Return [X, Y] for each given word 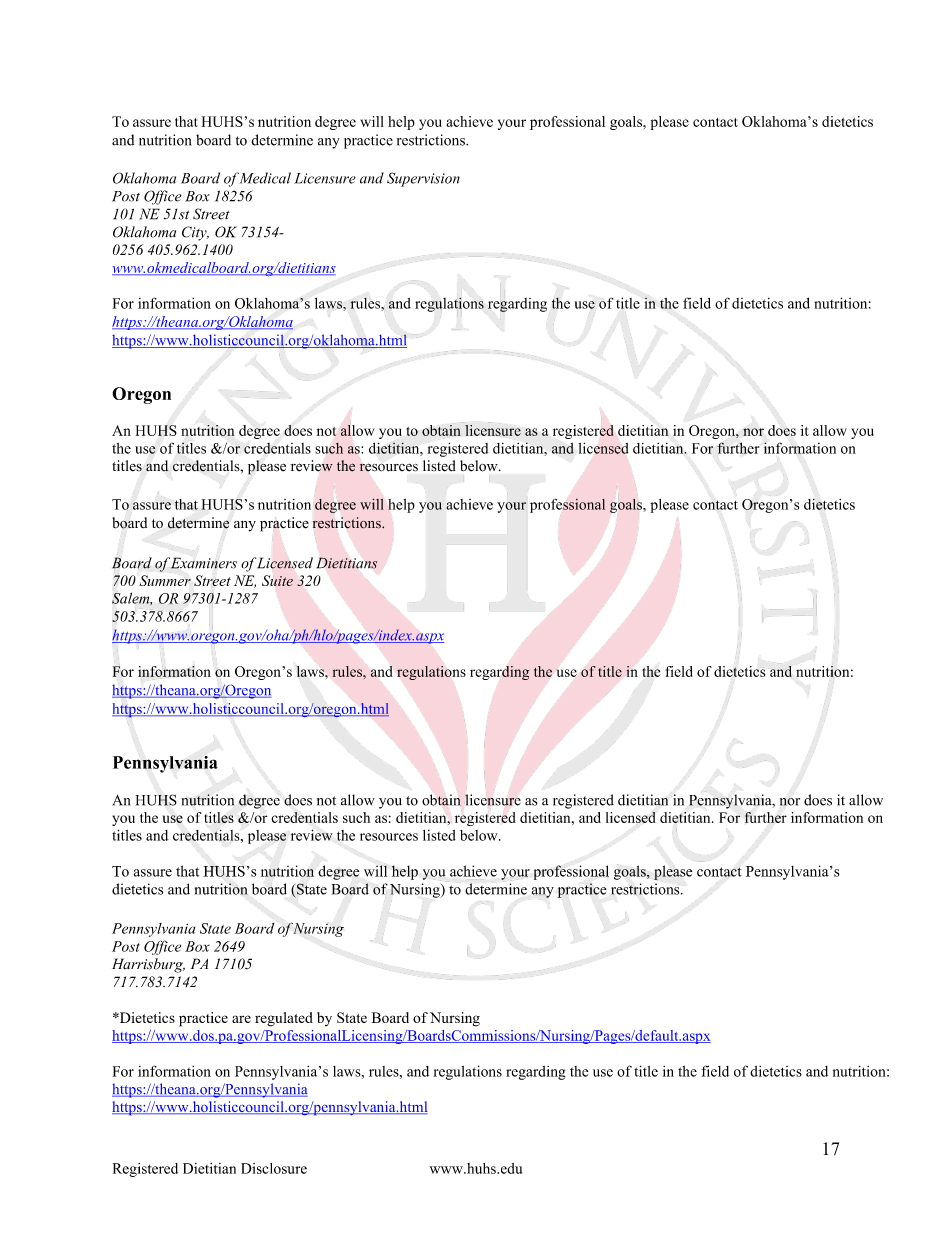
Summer [165, 580]
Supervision [423, 179]
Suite [277, 580]
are [241, 1019]
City [195, 233]
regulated [284, 1019]
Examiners [204, 563]
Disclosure [274, 1168]
